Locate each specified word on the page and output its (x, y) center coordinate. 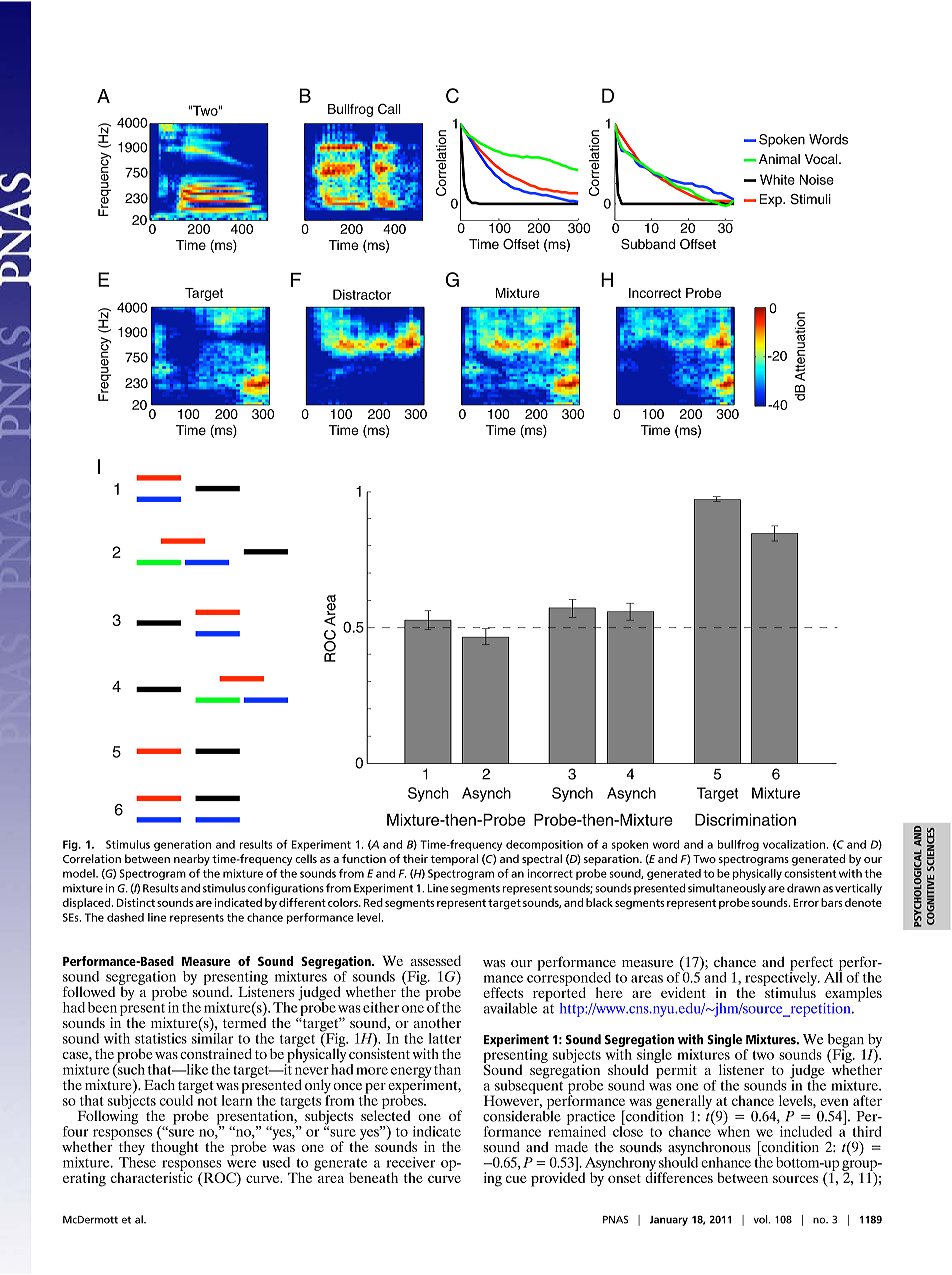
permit (676, 1070)
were (241, 1164)
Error (806, 903)
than (447, 1069)
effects (503, 992)
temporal (454, 860)
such (130, 1068)
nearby (192, 860)
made (571, 1147)
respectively (781, 978)
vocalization (795, 844)
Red (373, 902)
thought (174, 1147)
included (806, 1131)
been (102, 1007)
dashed (125, 917)
